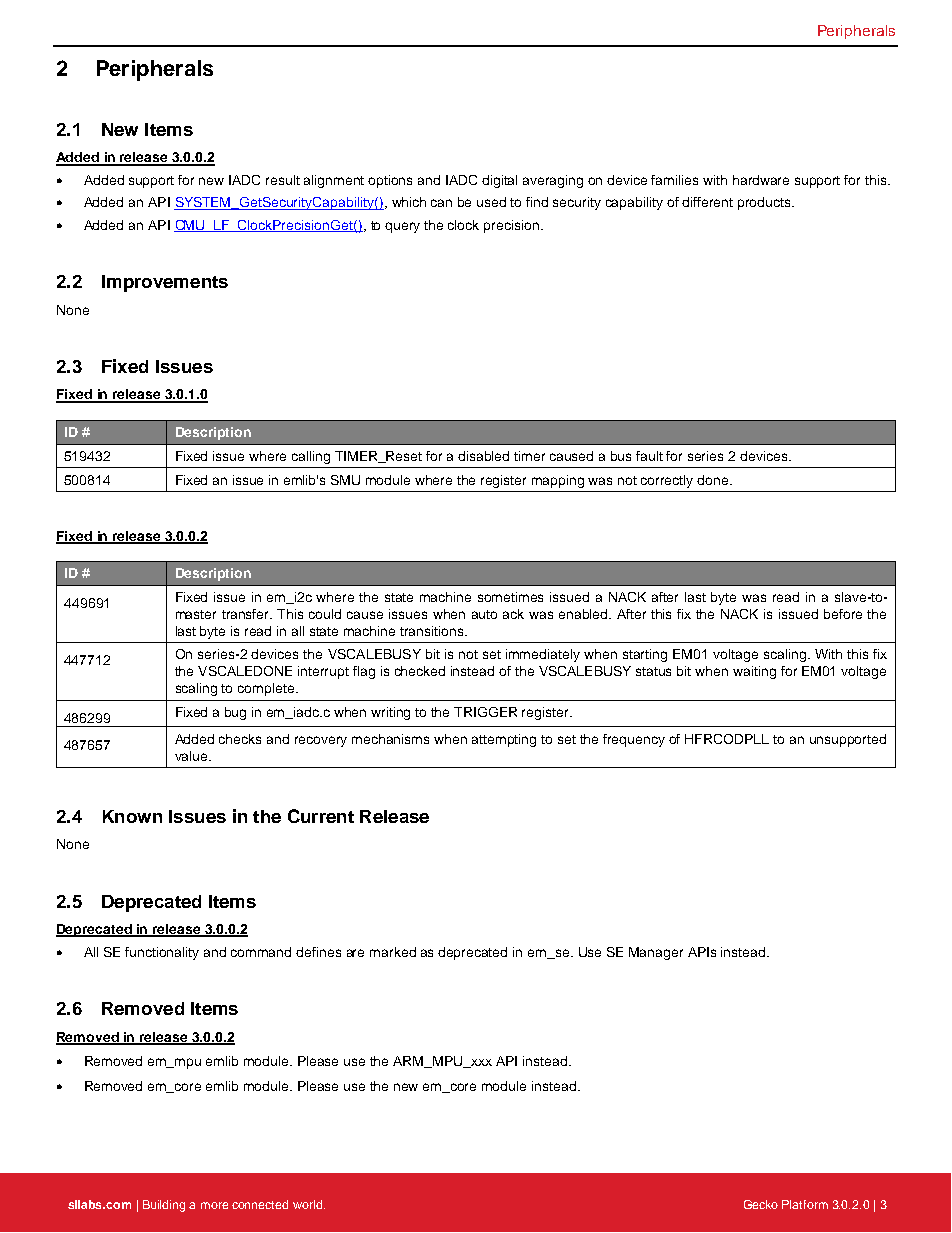  I want to click on TRIGGER, so click(485, 712).
